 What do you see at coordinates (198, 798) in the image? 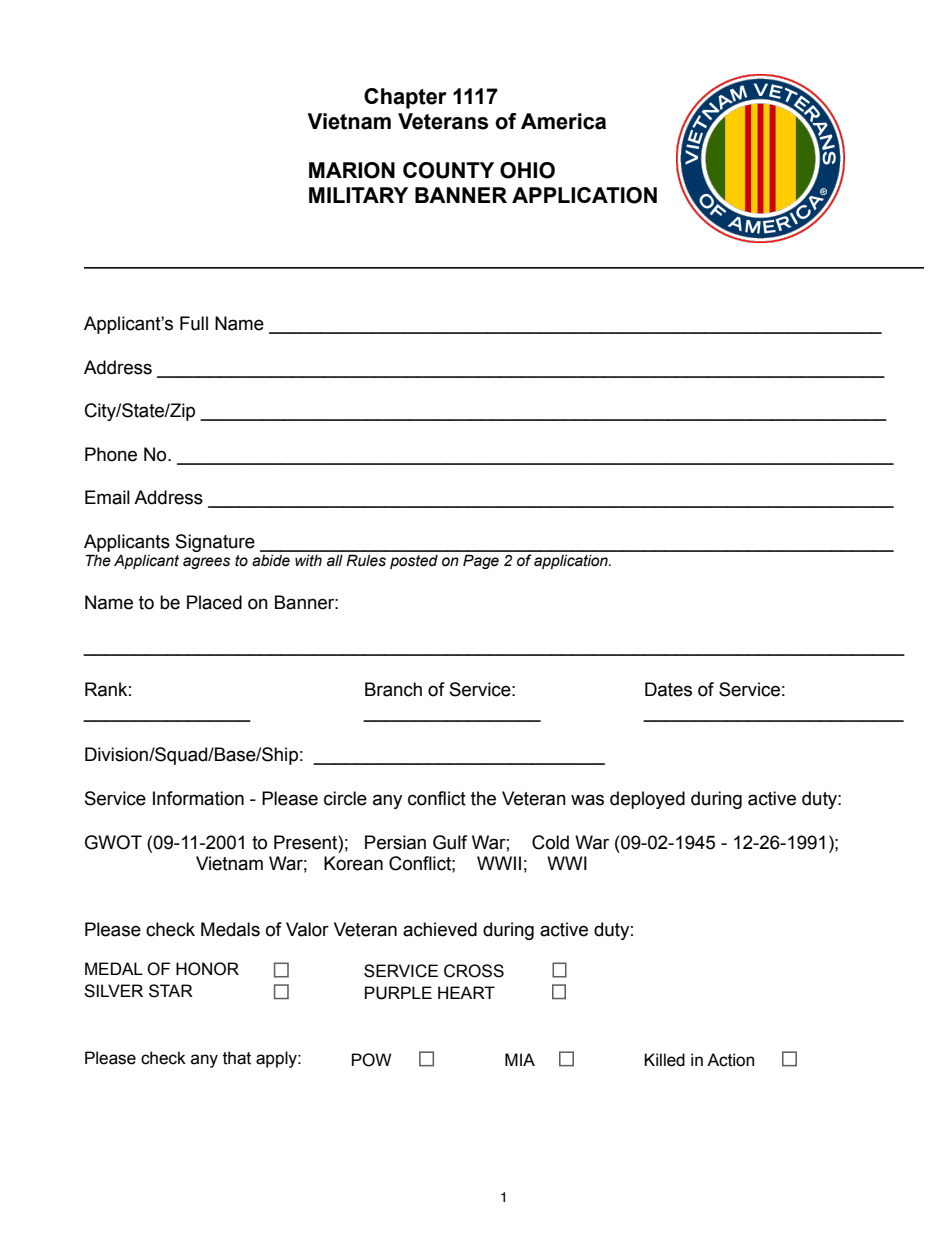
I see `Information` at bounding box center [198, 798].
